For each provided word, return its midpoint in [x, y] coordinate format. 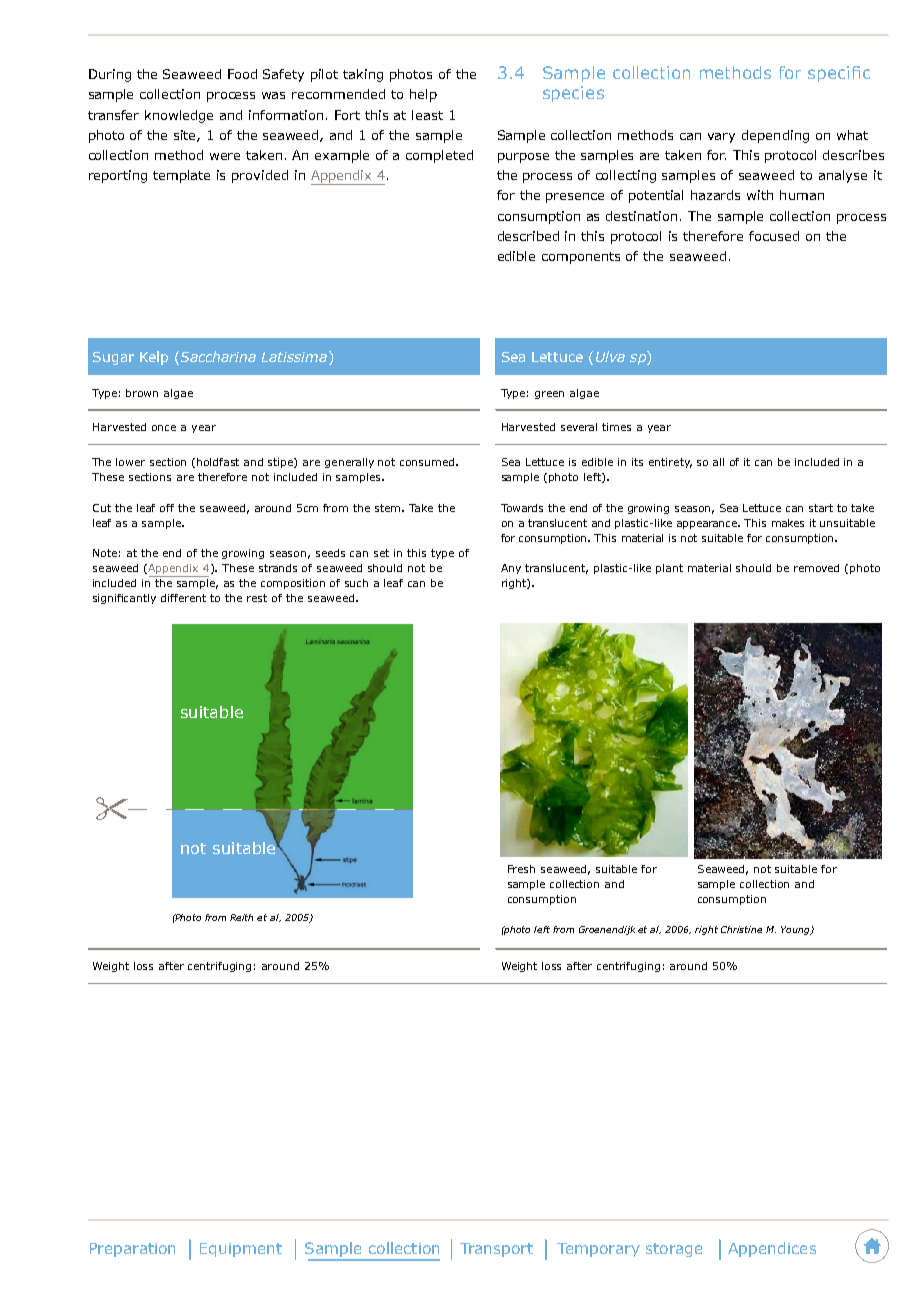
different [183, 598]
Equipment [241, 1250]
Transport [496, 1250]
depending [775, 136]
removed [816, 568]
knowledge [179, 116]
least [427, 115]
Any [511, 569]
